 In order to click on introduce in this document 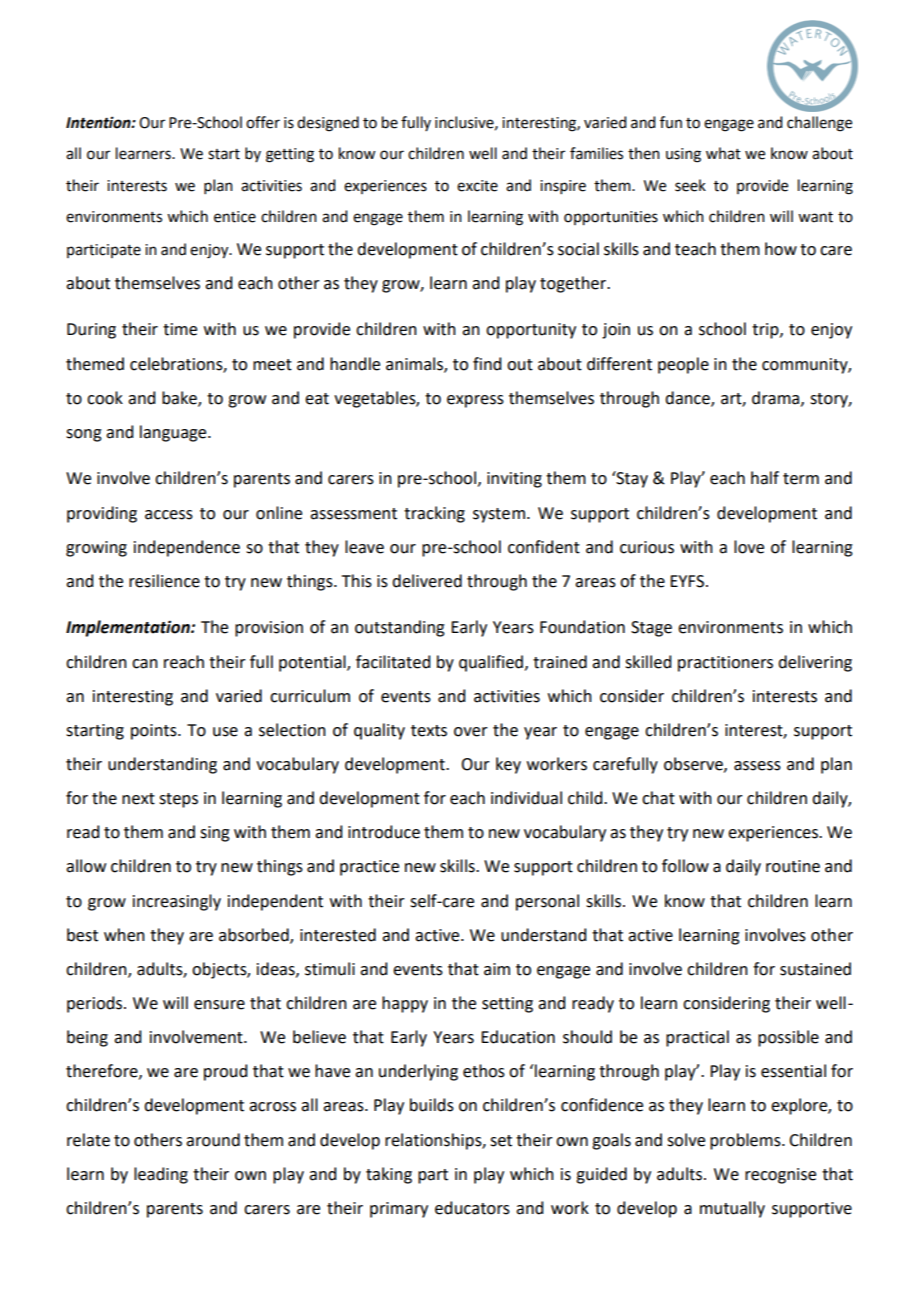, I will do `click(384, 832)`.
